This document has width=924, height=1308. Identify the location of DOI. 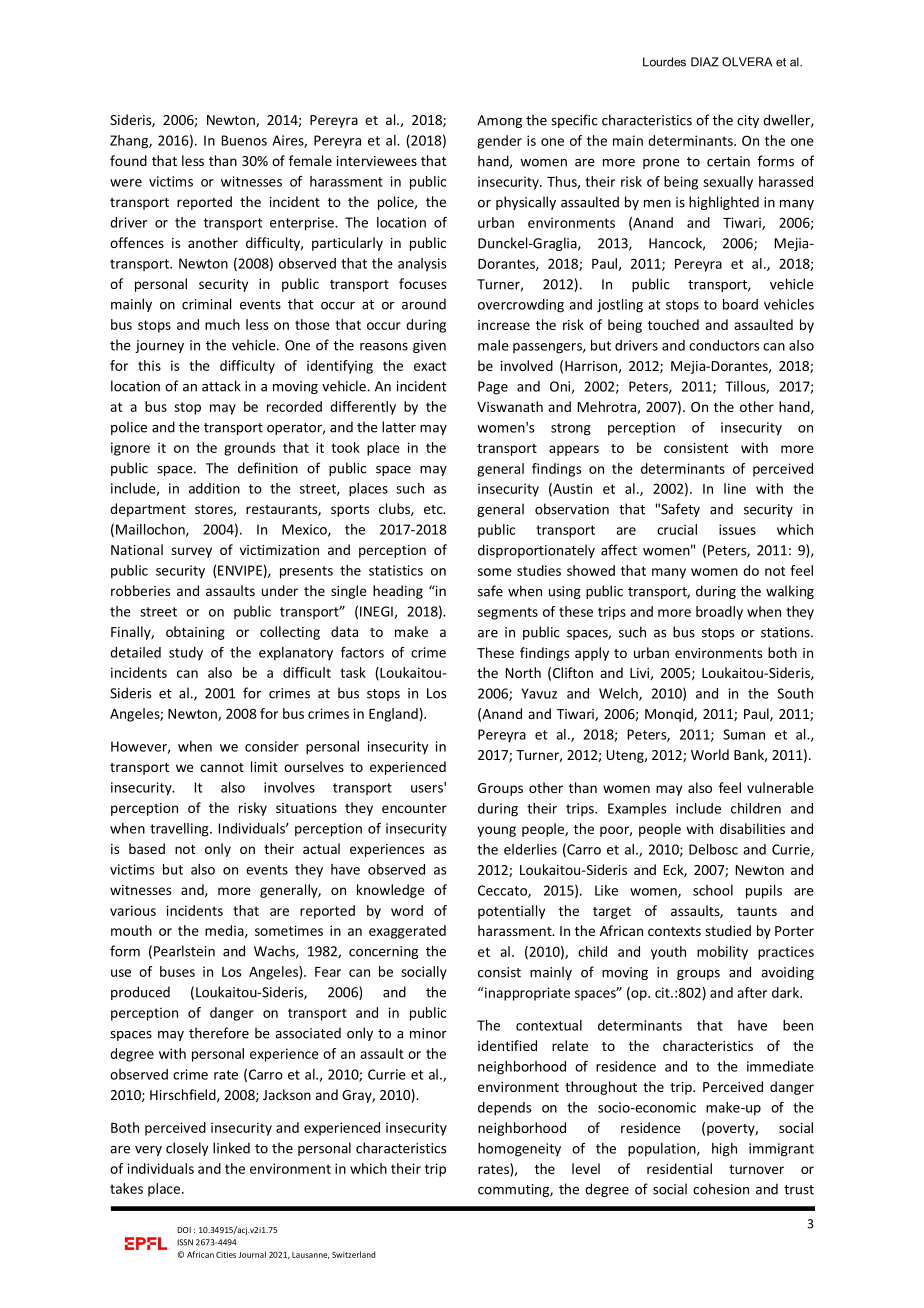
(184, 1230).
